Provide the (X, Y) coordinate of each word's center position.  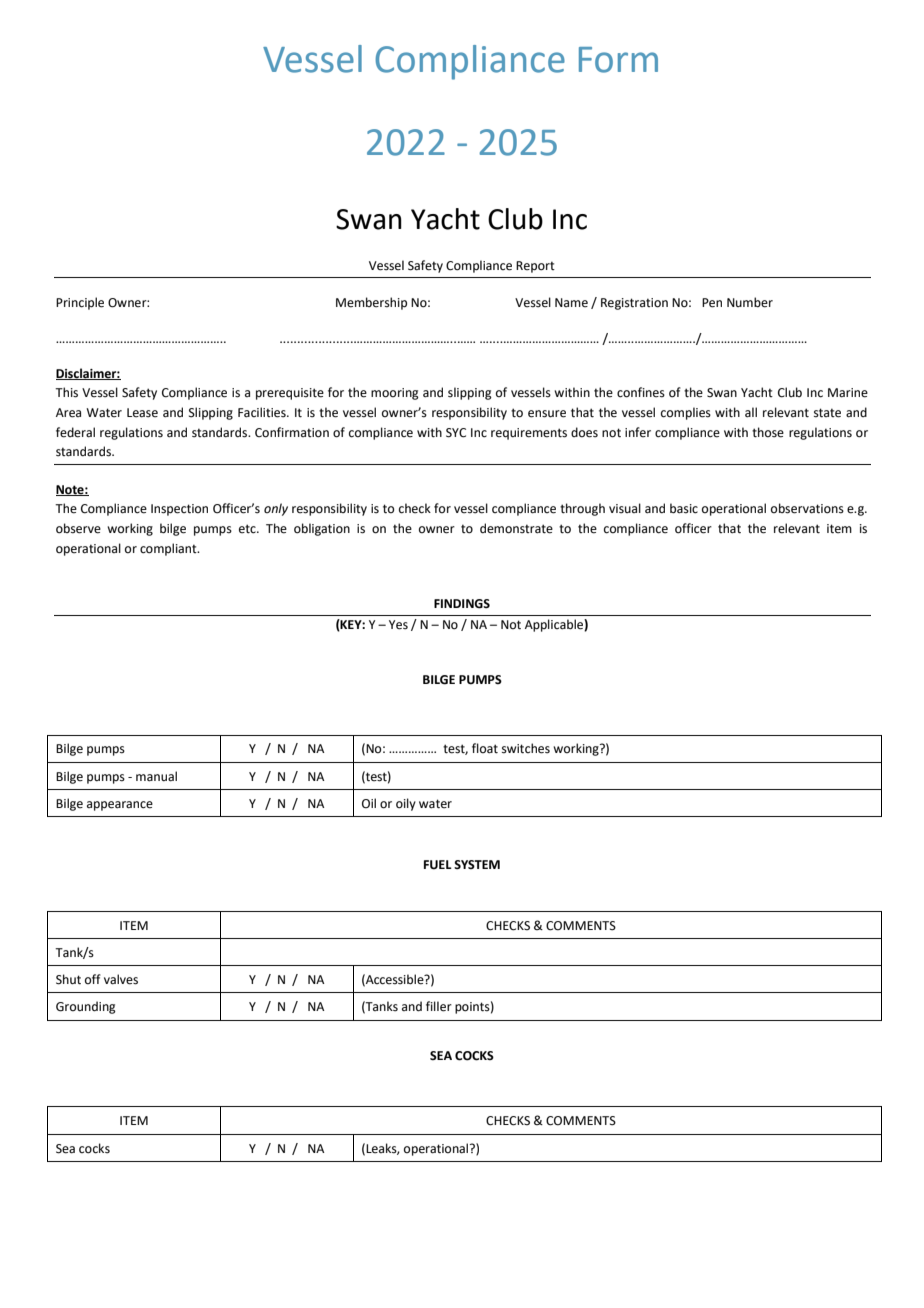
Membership (371, 303)
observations (807, 508)
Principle (80, 303)
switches (526, 748)
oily (406, 804)
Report (535, 267)
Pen (712, 303)
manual (156, 776)
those (768, 432)
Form (618, 60)
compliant (169, 549)
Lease (142, 413)
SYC (456, 433)
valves (121, 979)
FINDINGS (462, 604)
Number (750, 302)
